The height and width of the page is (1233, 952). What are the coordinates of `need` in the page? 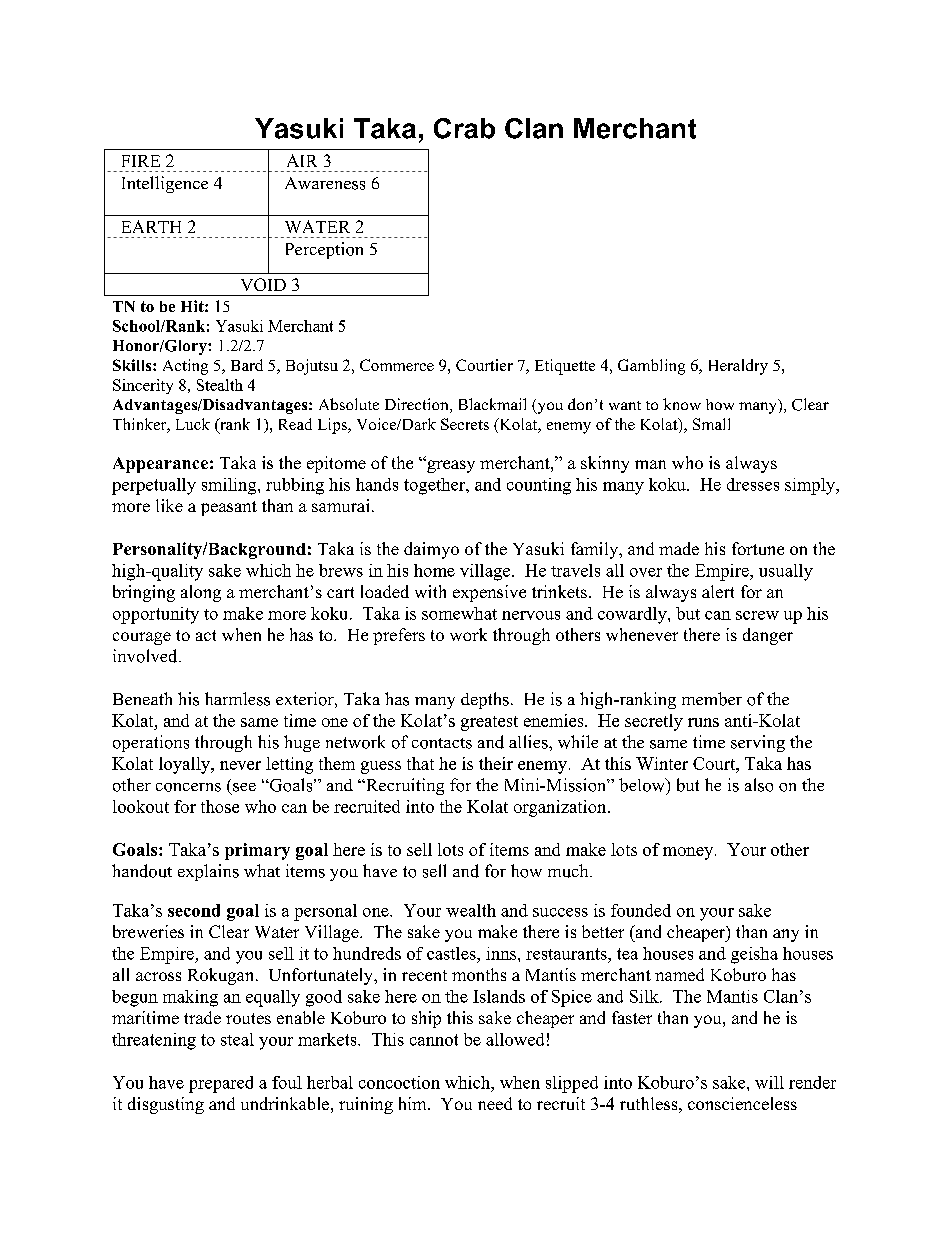 It's located at (495, 1103).
